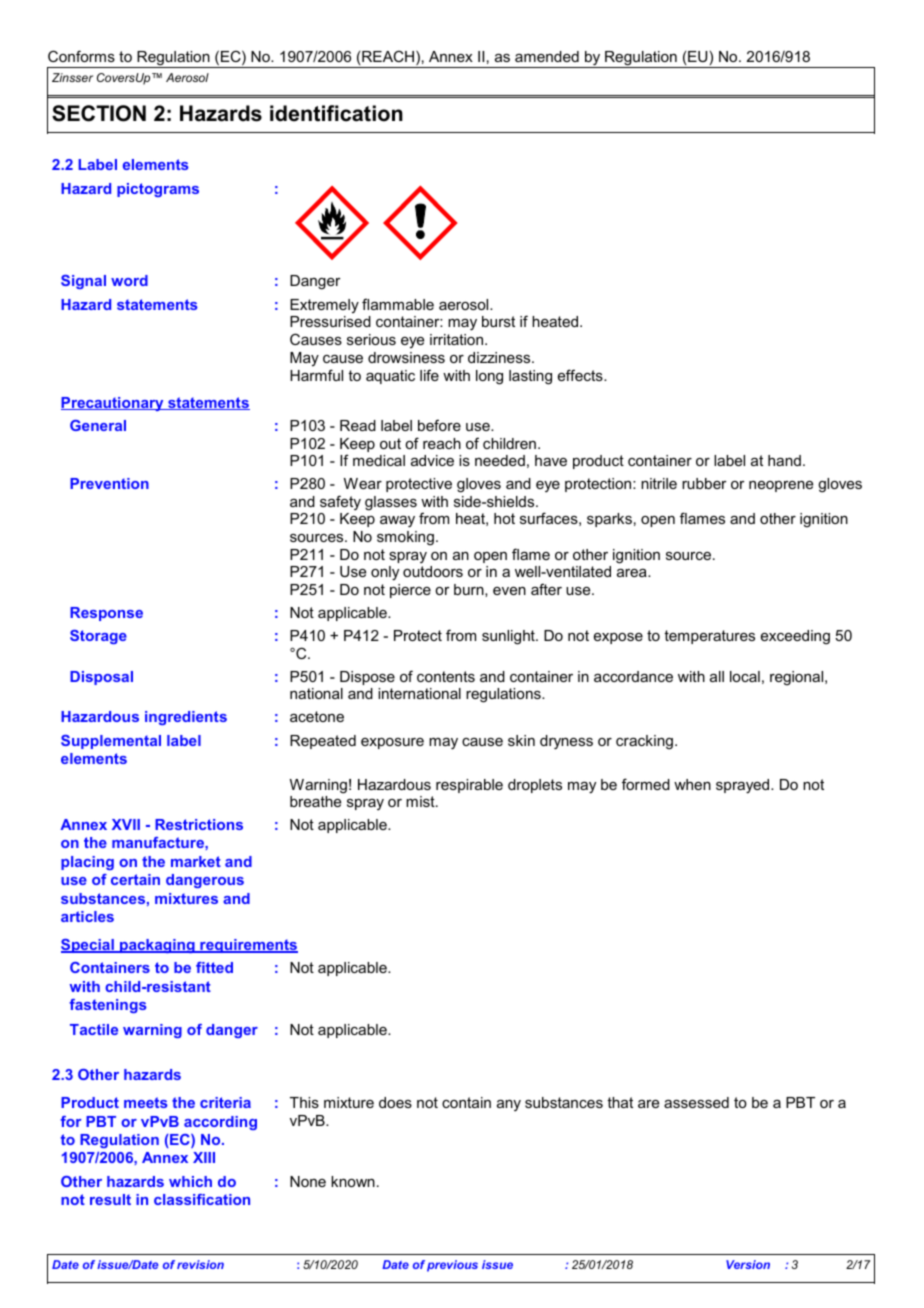 The image size is (924, 1308). What do you see at coordinates (704, 483) in the page?
I see `rubber` at bounding box center [704, 483].
